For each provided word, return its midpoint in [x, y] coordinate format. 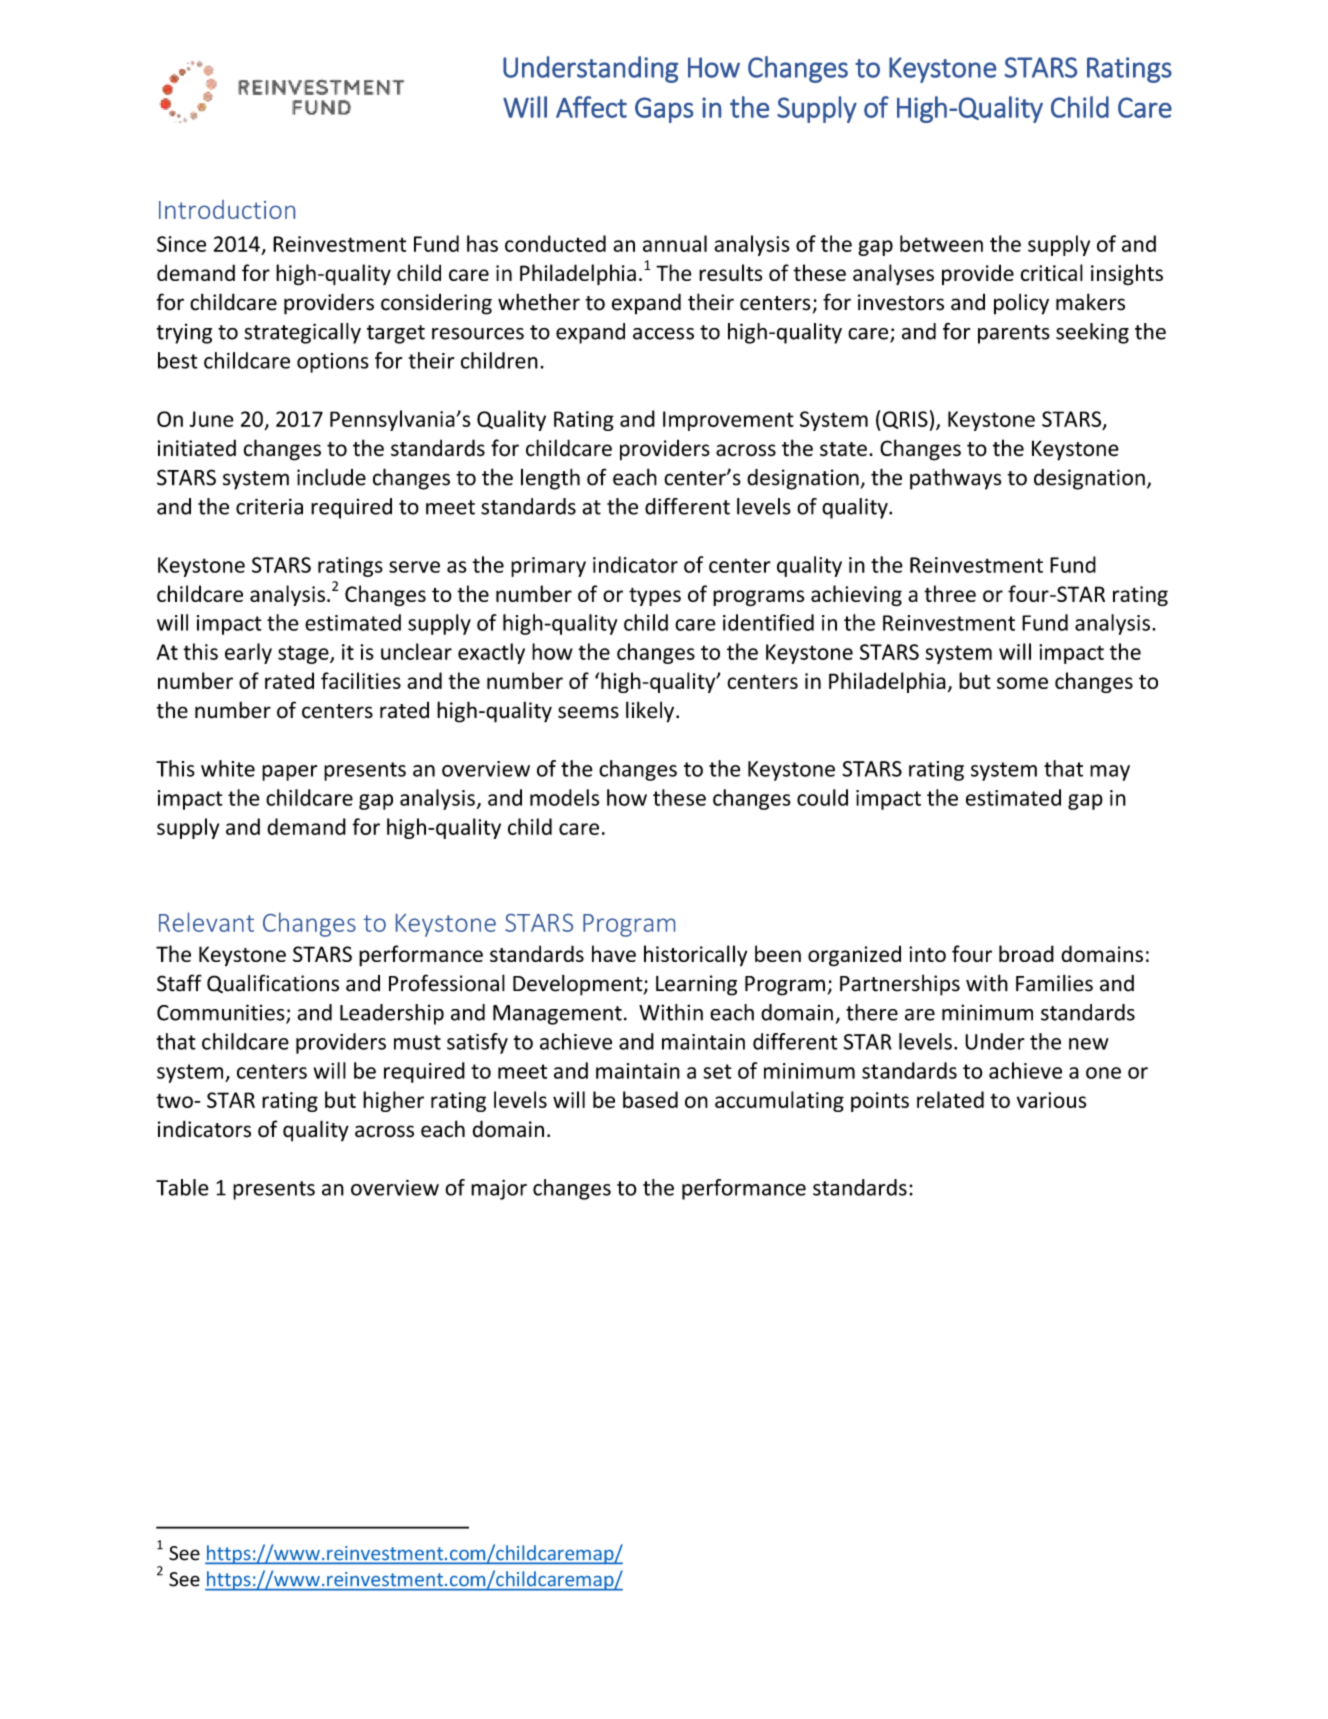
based [650, 1099]
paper [290, 773]
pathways [955, 479]
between [941, 243]
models [564, 797]
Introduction [227, 209]
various [1051, 1100]
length [550, 479]
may [1110, 773]
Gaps [664, 110]
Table [182, 1187]
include [331, 477]
